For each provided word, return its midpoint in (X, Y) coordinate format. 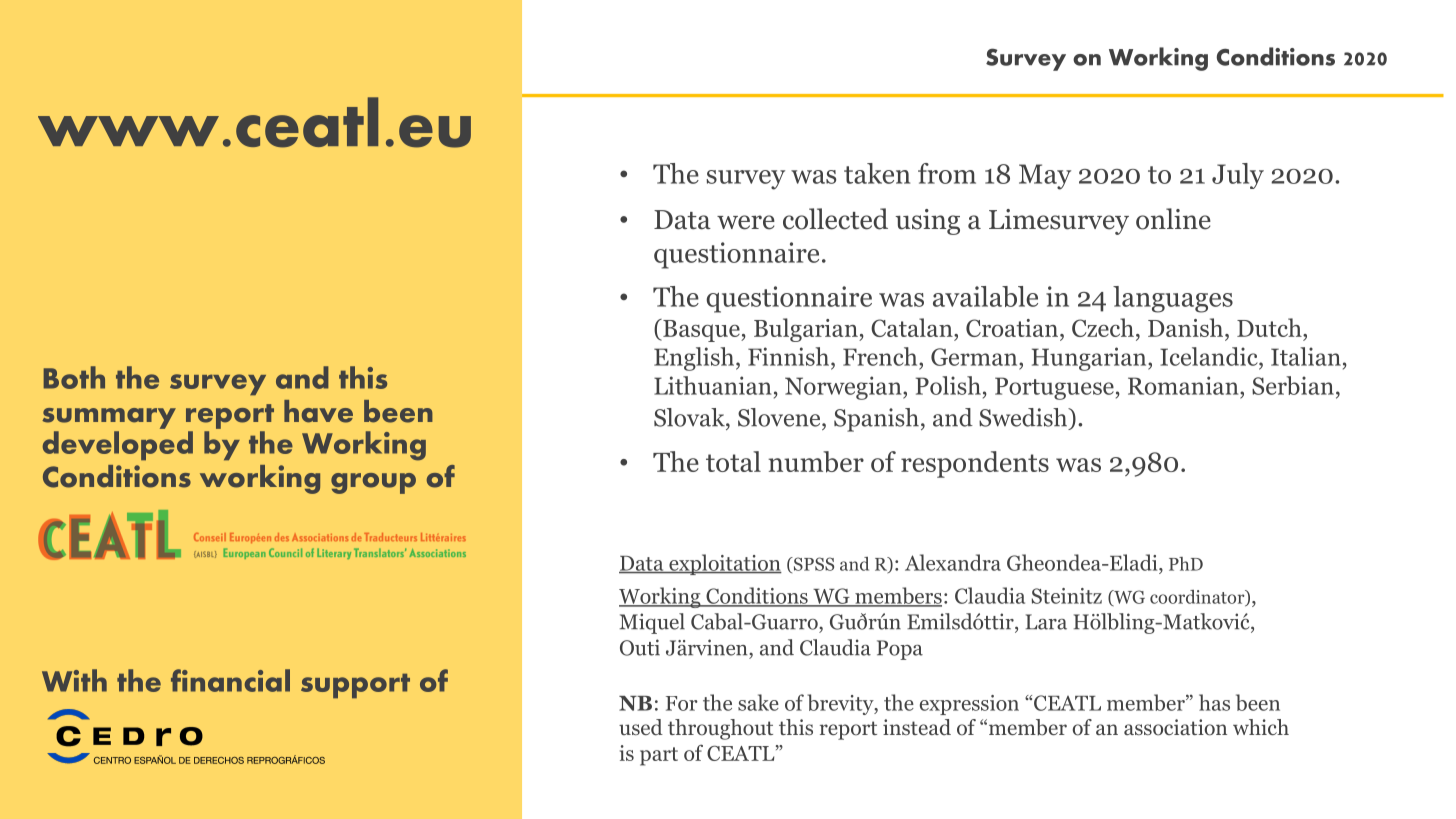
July (1238, 176)
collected (835, 219)
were (746, 222)
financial (230, 680)
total (733, 461)
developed (118, 445)
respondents (975, 464)
